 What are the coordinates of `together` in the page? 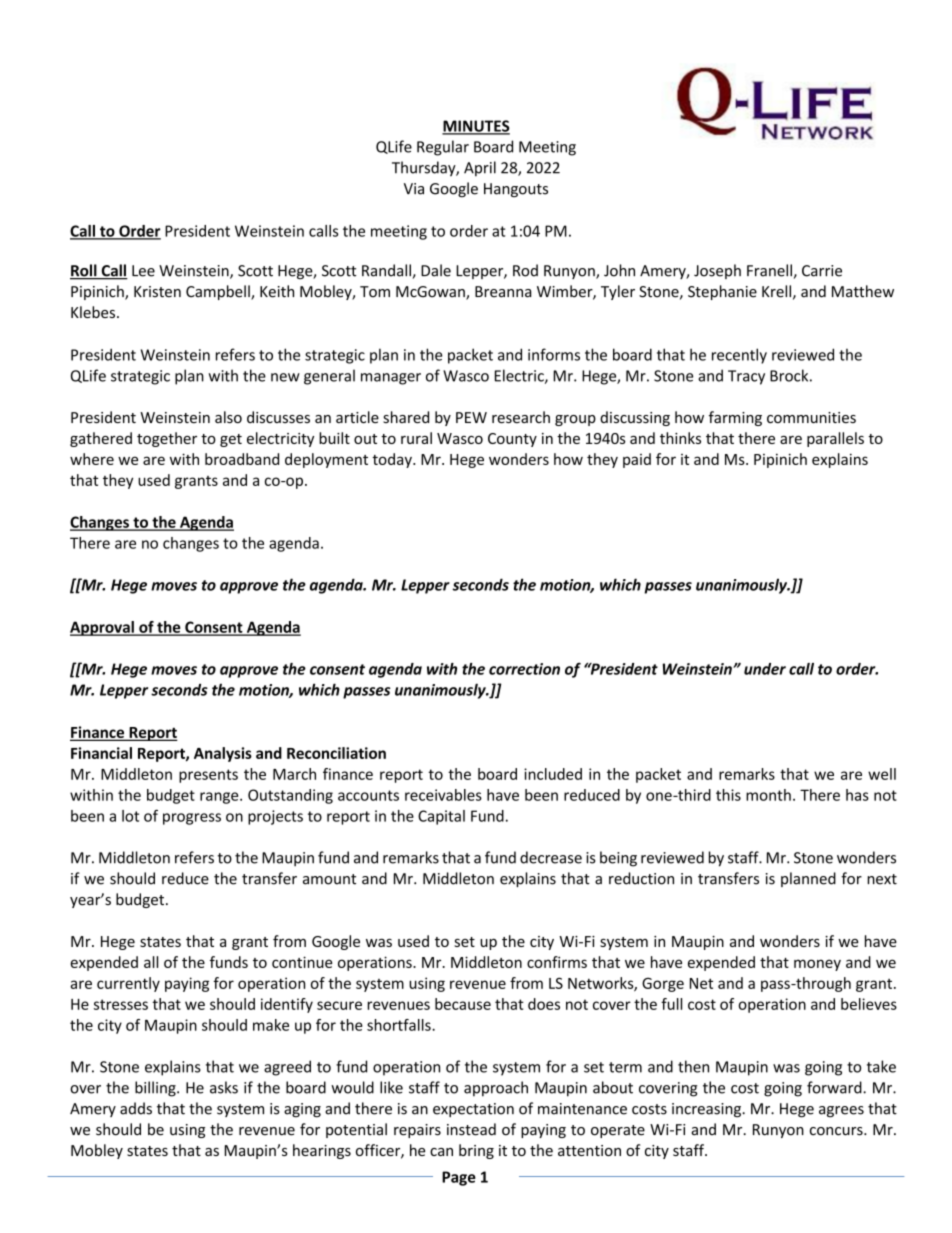 It's located at (167, 439).
